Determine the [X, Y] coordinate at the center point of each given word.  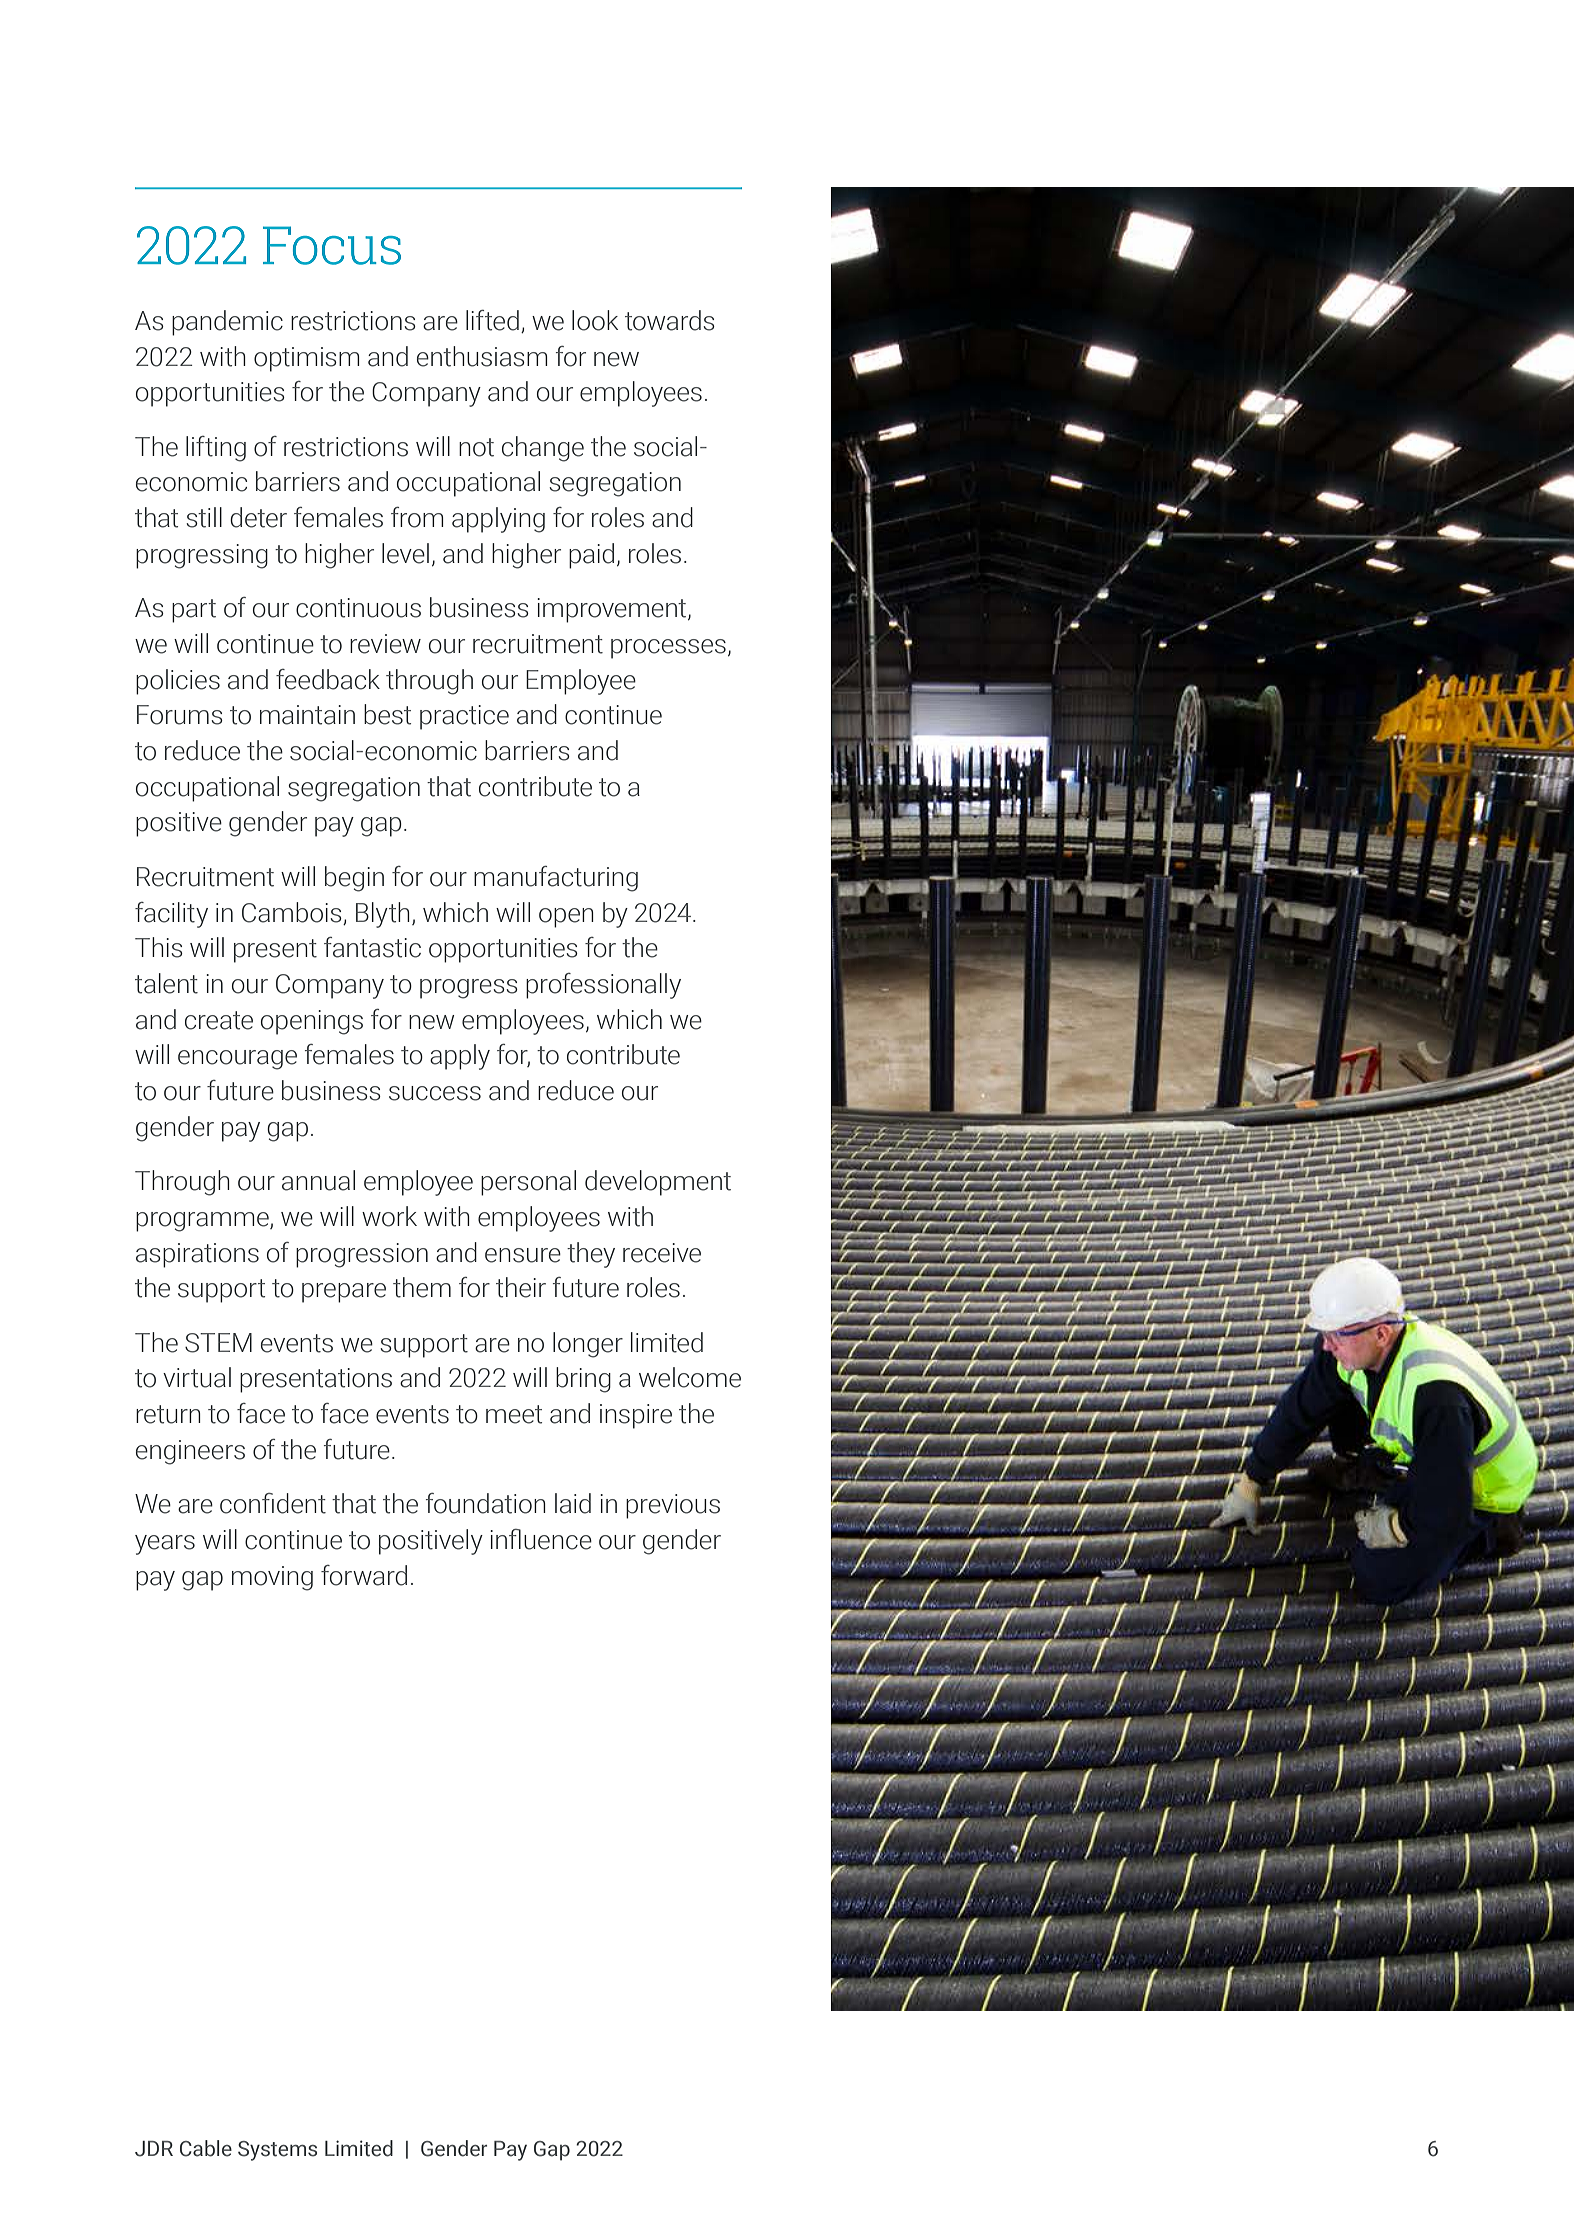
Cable [206, 2148]
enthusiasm [482, 356]
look [595, 320]
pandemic [227, 323]
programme [203, 1222]
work [389, 1216]
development [658, 1183]
